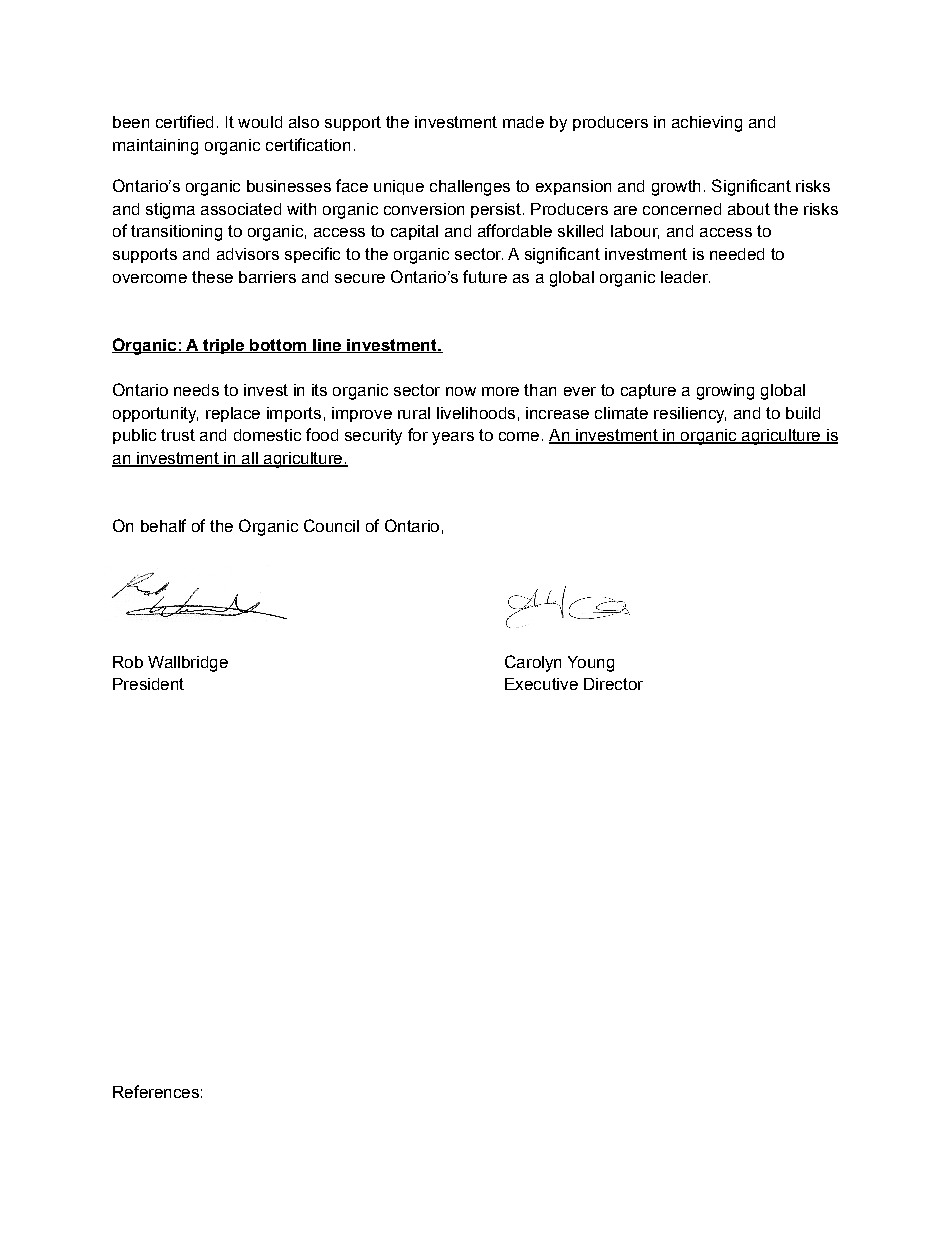 Image resolution: width=952 pixels, height=1233 pixels. What do you see at coordinates (453, 438) in the image?
I see `years` at bounding box center [453, 438].
